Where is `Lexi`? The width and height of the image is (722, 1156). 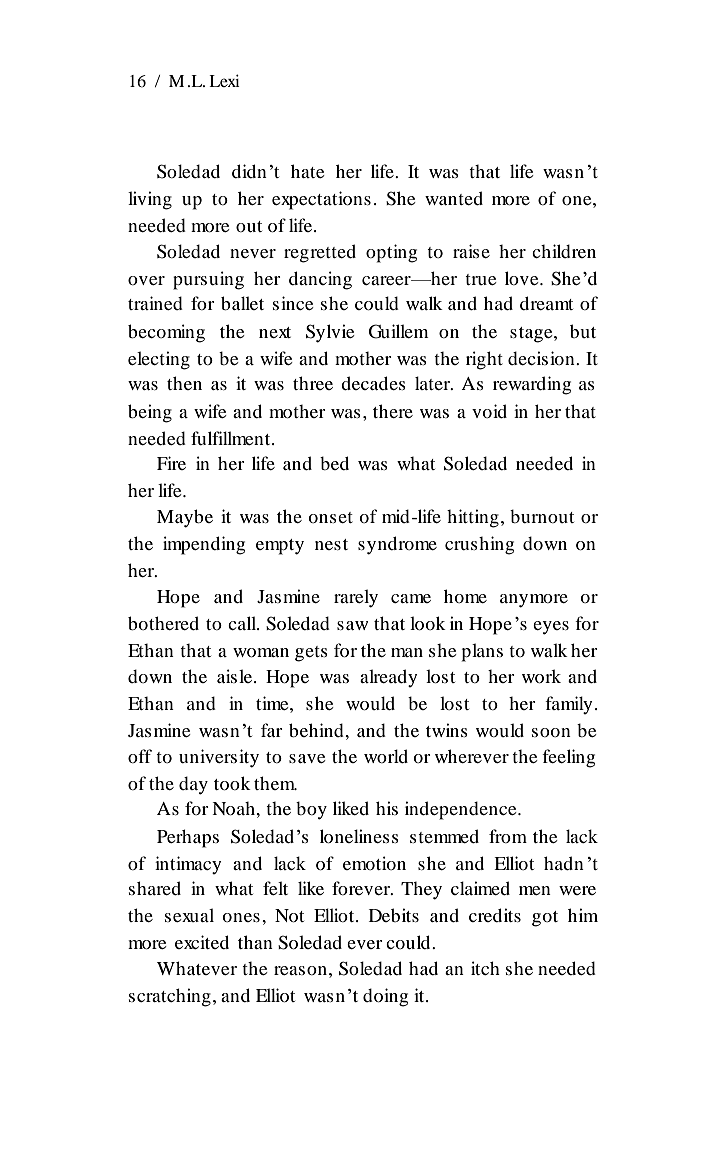 Lexi is located at coordinates (224, 80).
